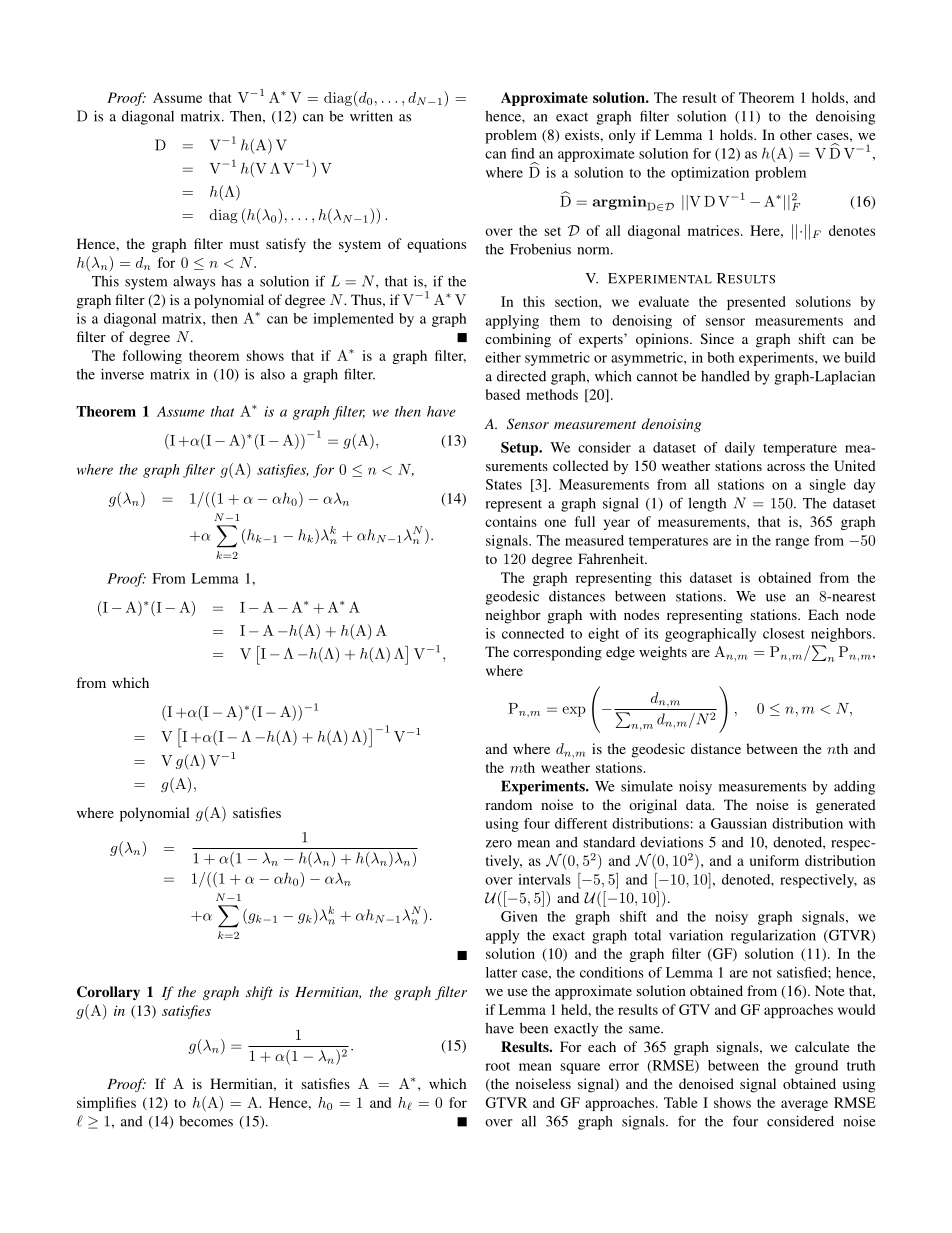 The height and width of the document is (1233, 952). Describe the element at coordinates (784, 633) in the document. I see `closest` at that location.
